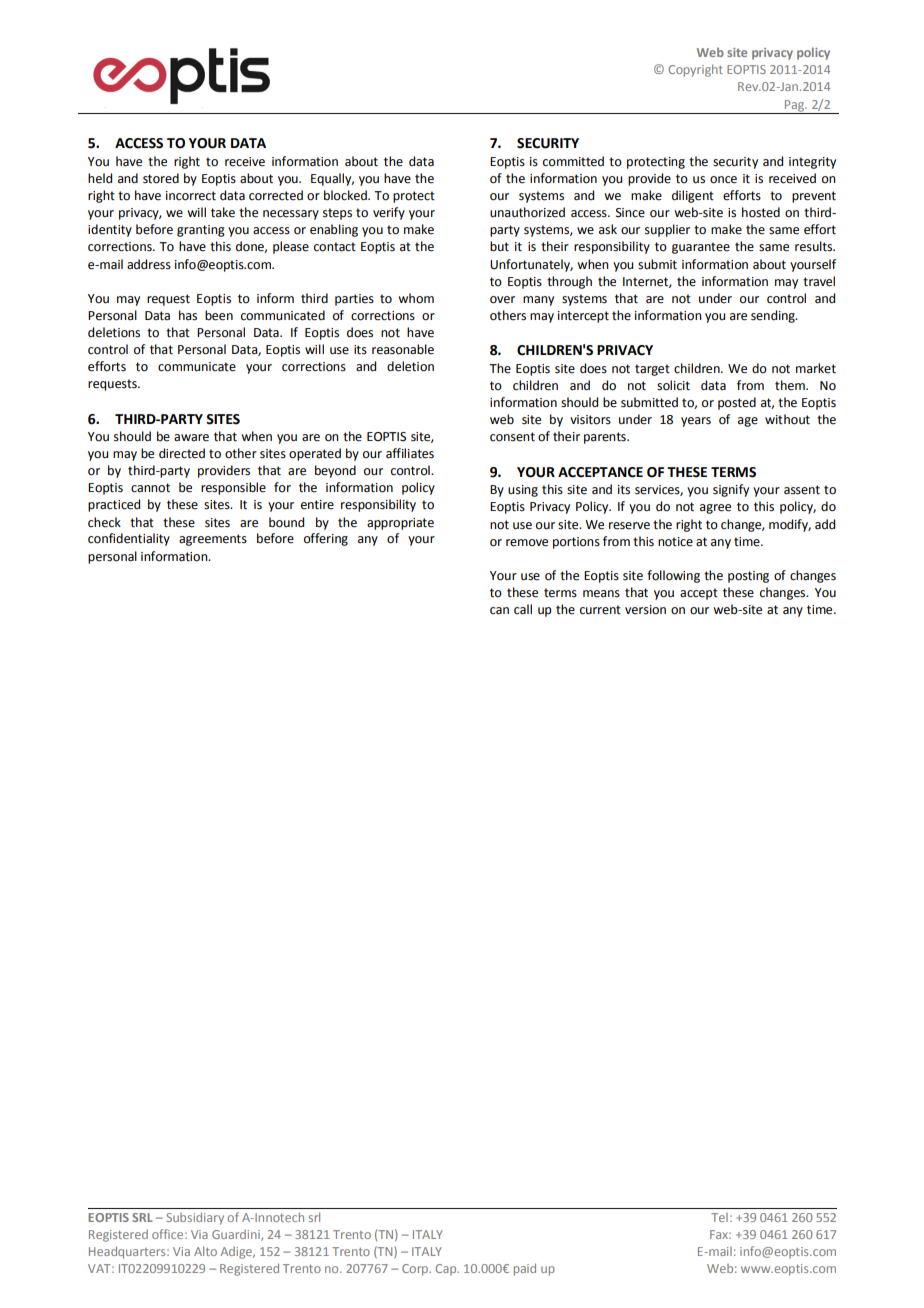  Describe the element at coordinates (129, 539) in the screenshot. I see `confidentiality` at that location.
